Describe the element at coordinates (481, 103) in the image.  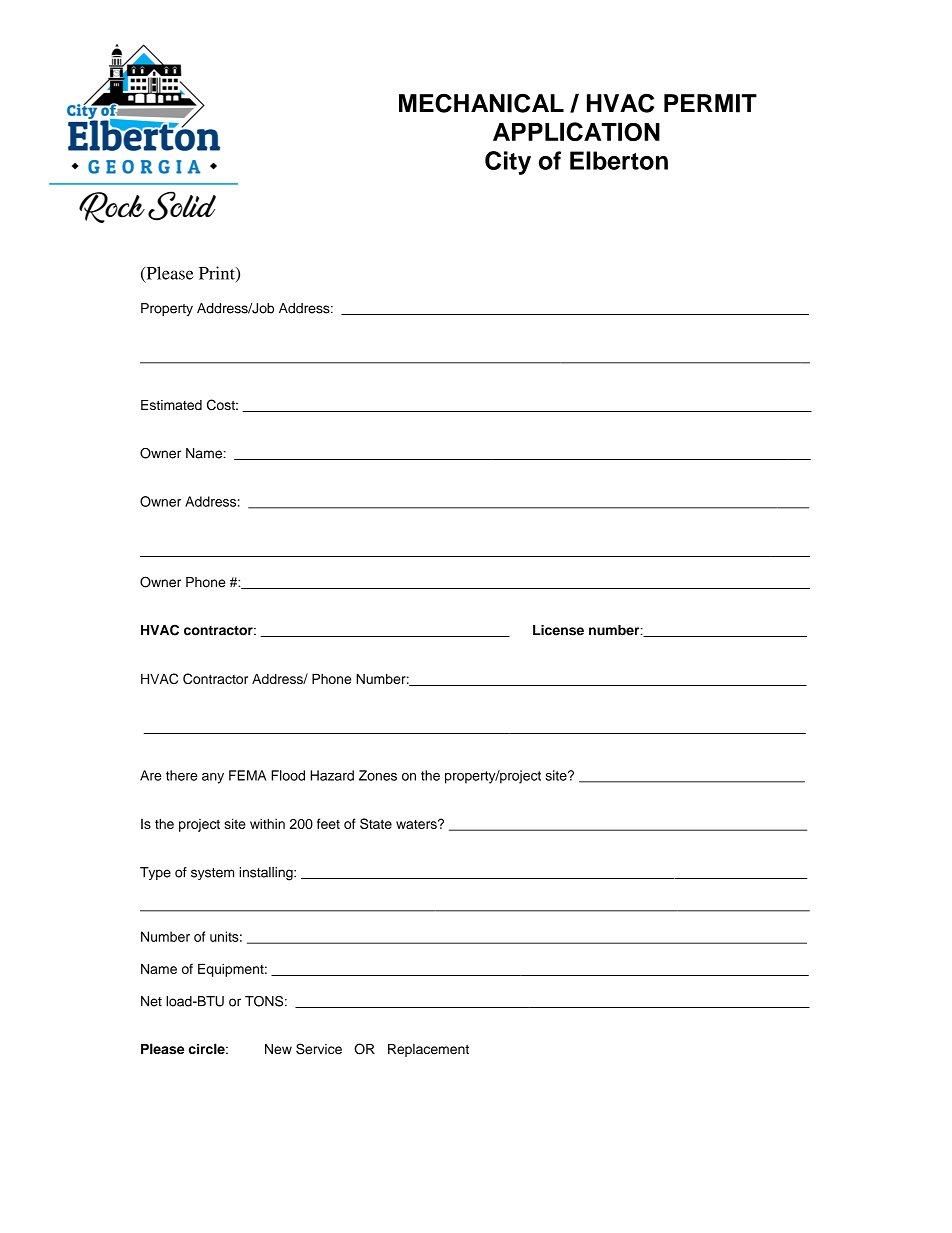
I see `MECHANICAL` at that location.
